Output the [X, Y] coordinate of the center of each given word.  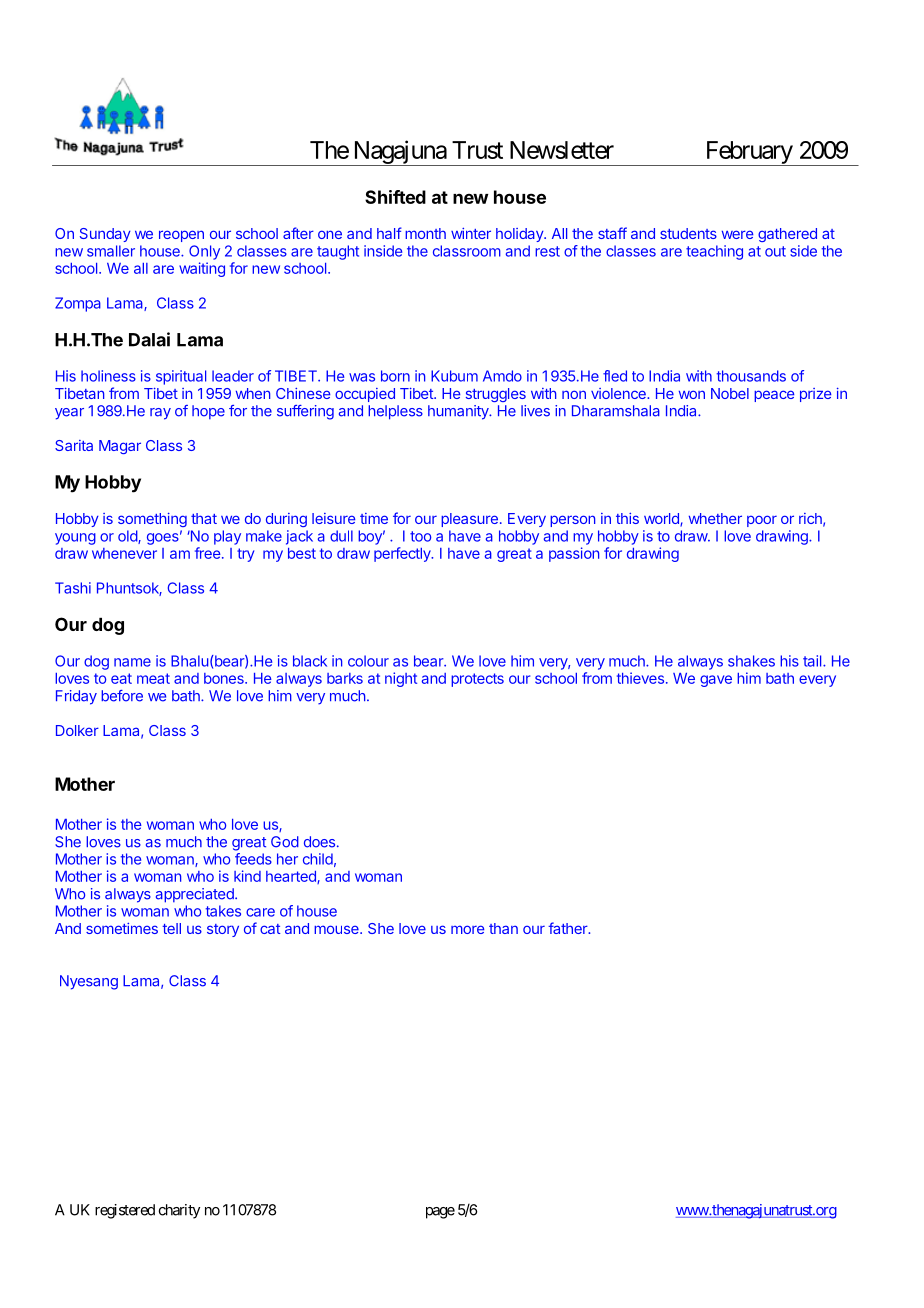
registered [125, 1211]
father [569, 928]
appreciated [196, 895]
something [152, 520]
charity [179, 1211]
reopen [181, 236]
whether [715, 518]
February [748, 153]
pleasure [469, 520]
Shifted [395, 197]
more [467, 929]
